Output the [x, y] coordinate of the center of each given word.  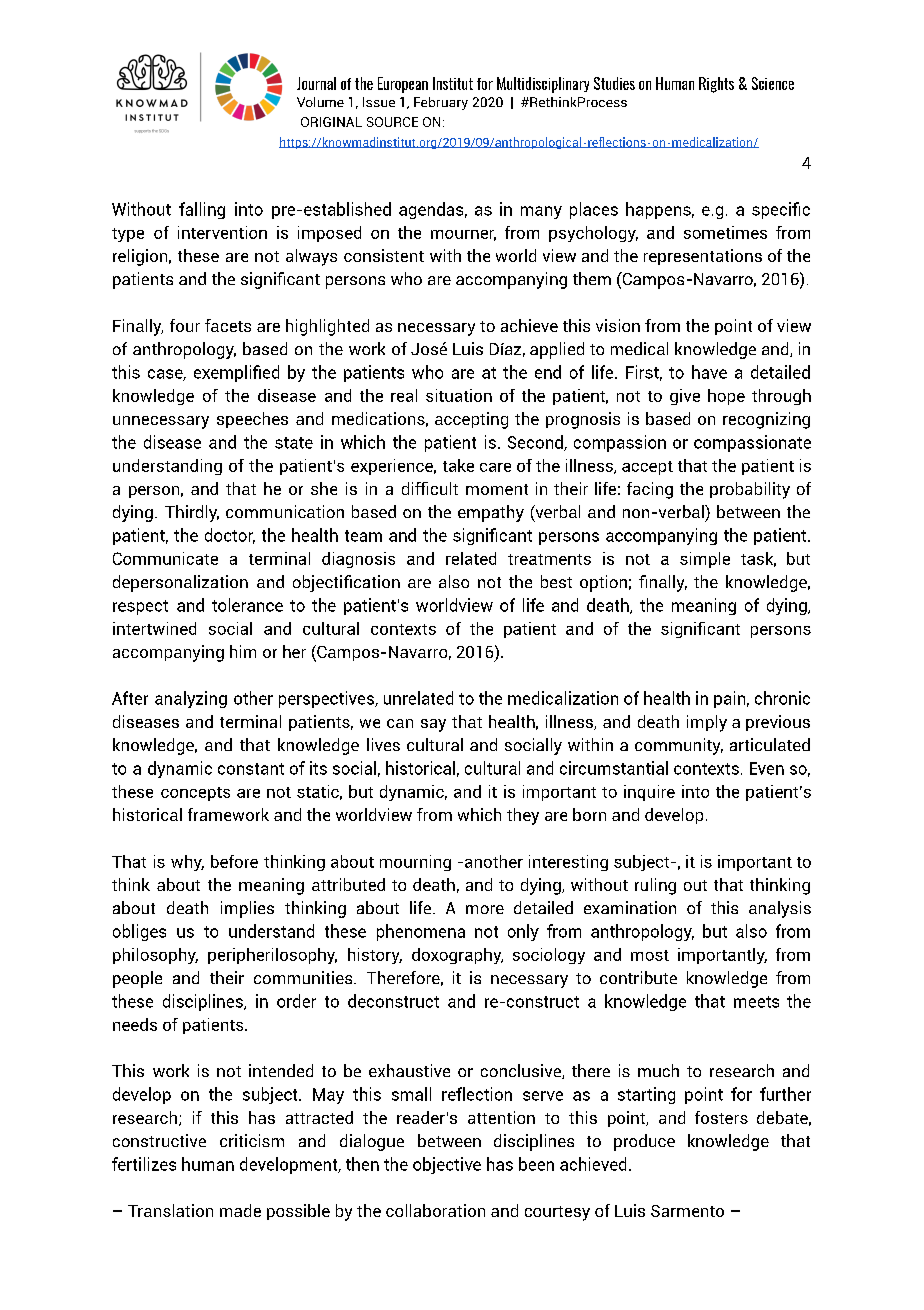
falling [202, 210]
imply [707, 723]
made [240, 1210]
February [441, 103]
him [243, 651]
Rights [716, 85]
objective [447, 1165]
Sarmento [687, 1211]
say [433, 725]
